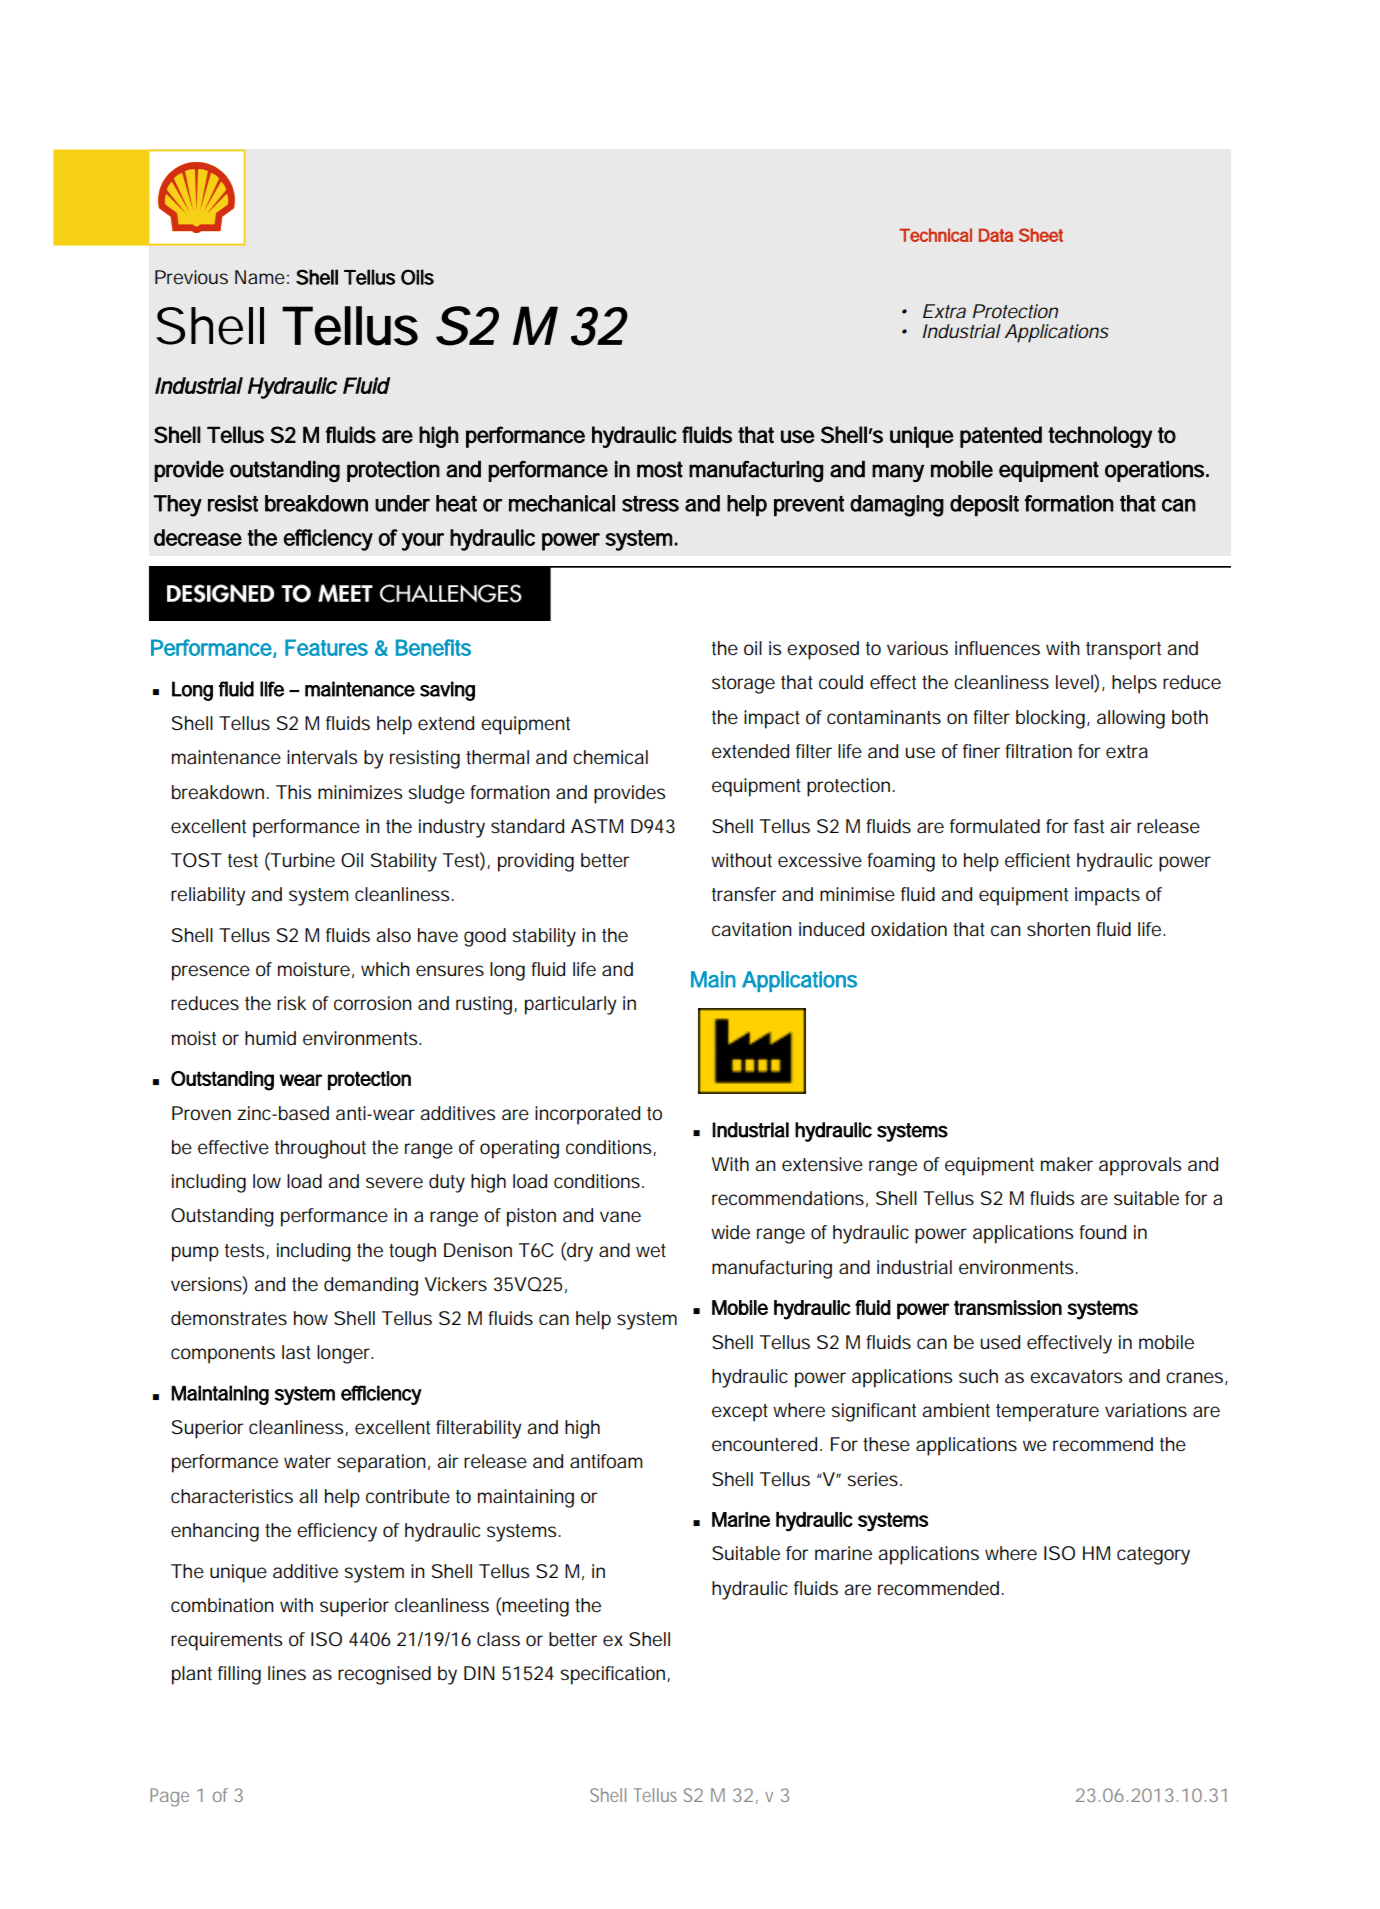 The height and width of the screenshot is (1909, 1380). What do you see at coordinates (660, 469) in the screenshot?
I see `most` at bounding box center [660, 469].
